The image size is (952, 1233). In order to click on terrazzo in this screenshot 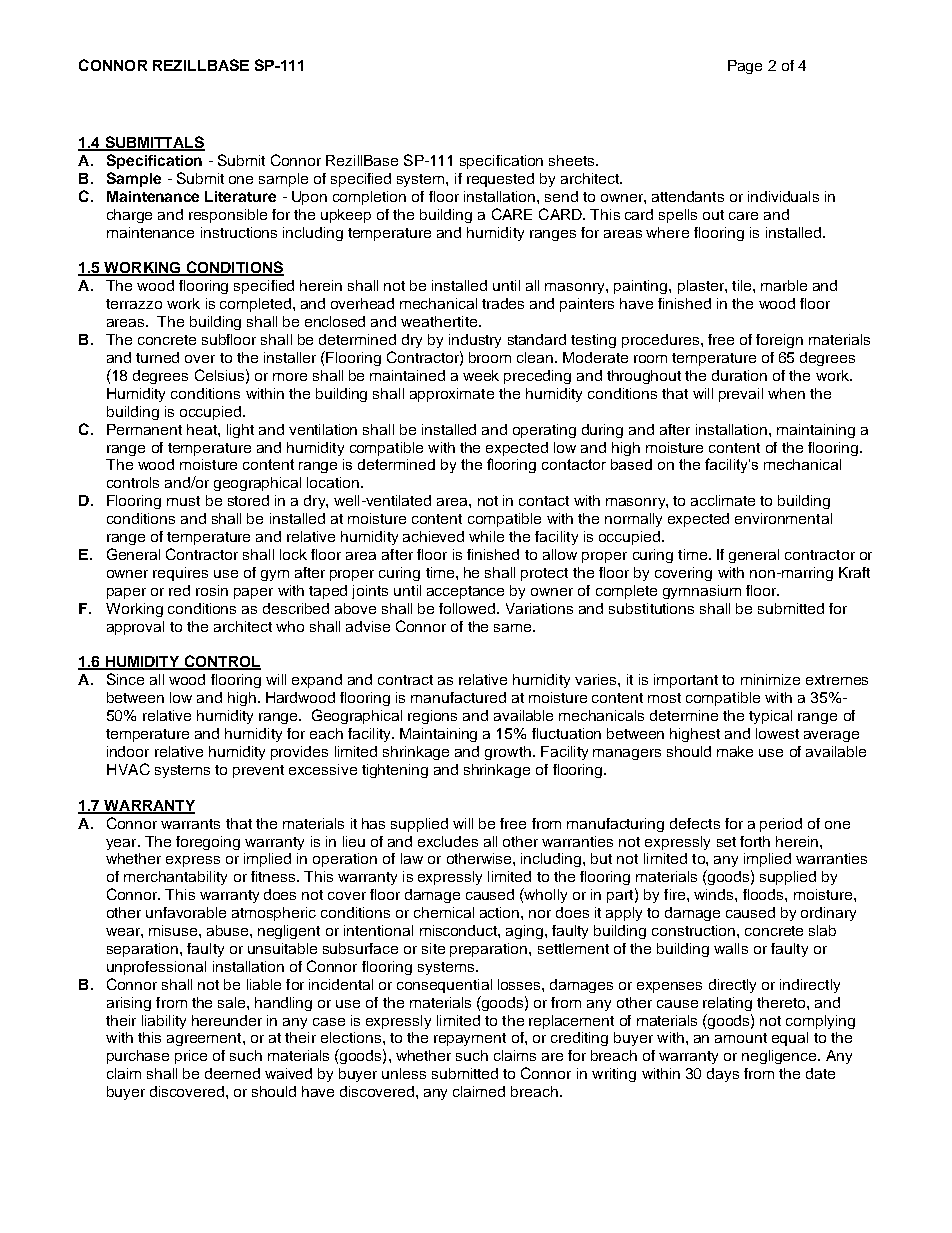, I will do `click(134, 304)`.
